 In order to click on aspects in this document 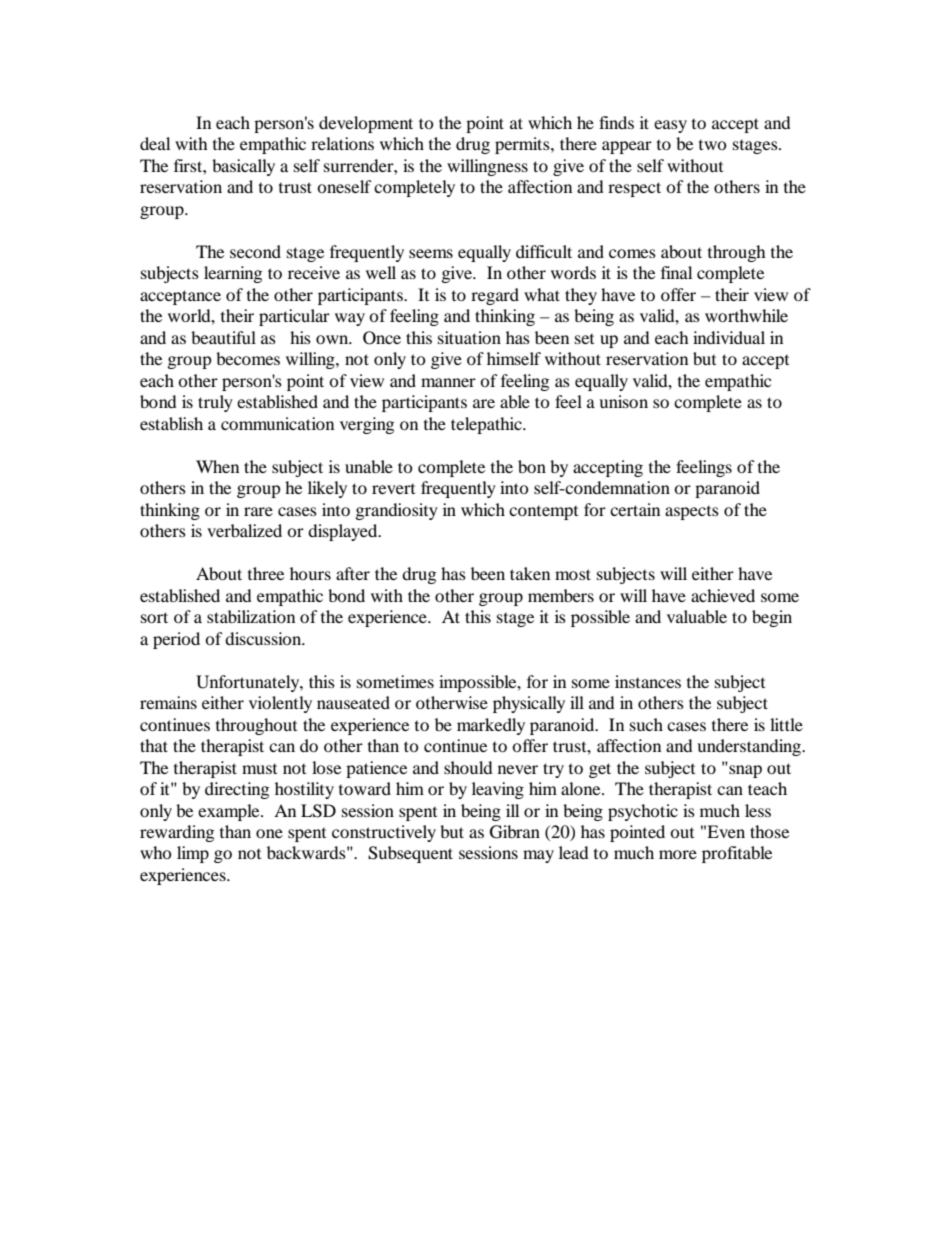, I will do `click(692, 513)`.
